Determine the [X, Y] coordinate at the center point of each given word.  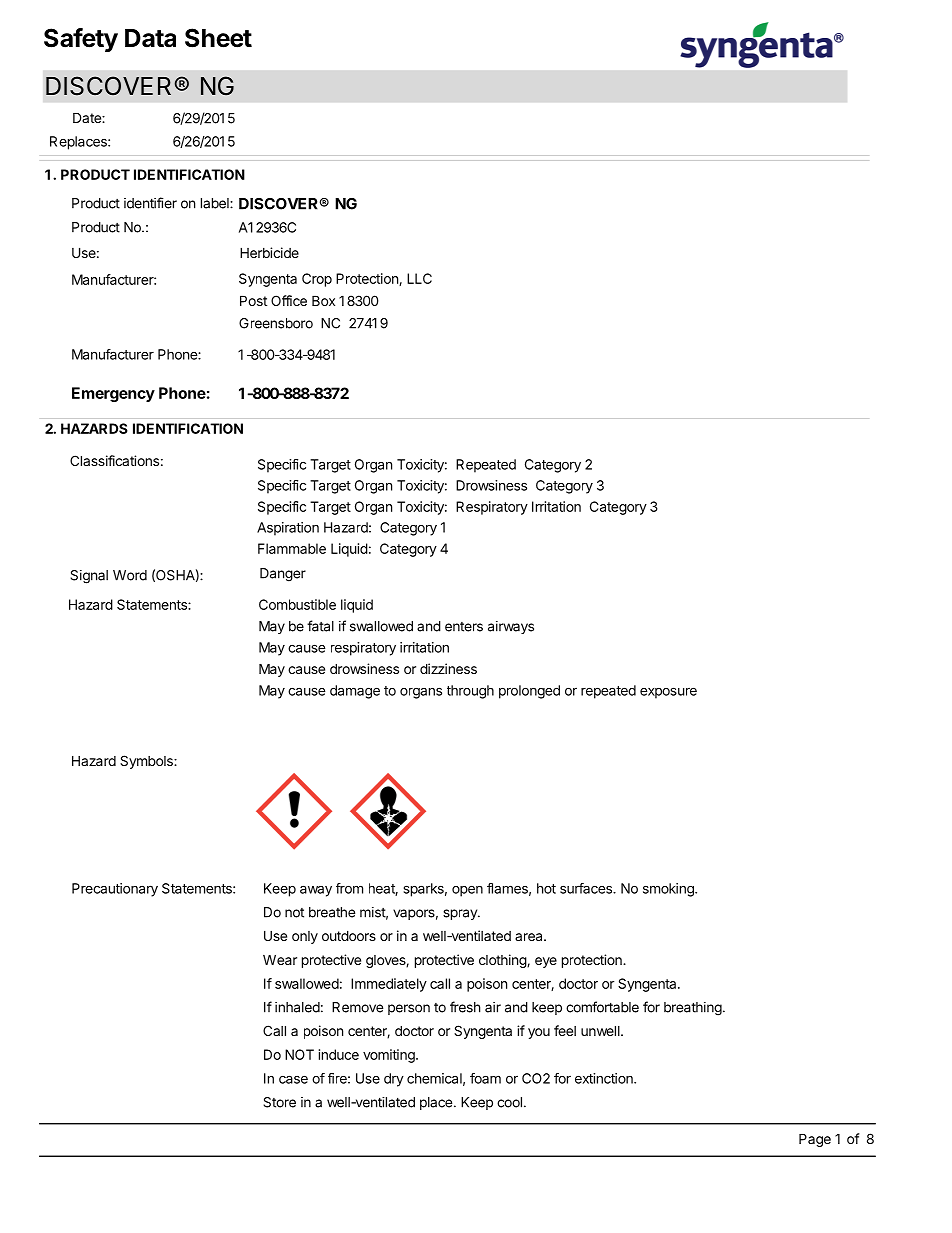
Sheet [218, 38]
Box [323, 300]
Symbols [147, 762]
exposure [668, 693]
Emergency [113, 394]
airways [511, 627]
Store [279, 1102]
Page [815, 1140]
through [470, 692]
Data [150, 38]
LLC [419, 278]
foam [485, 1078]
